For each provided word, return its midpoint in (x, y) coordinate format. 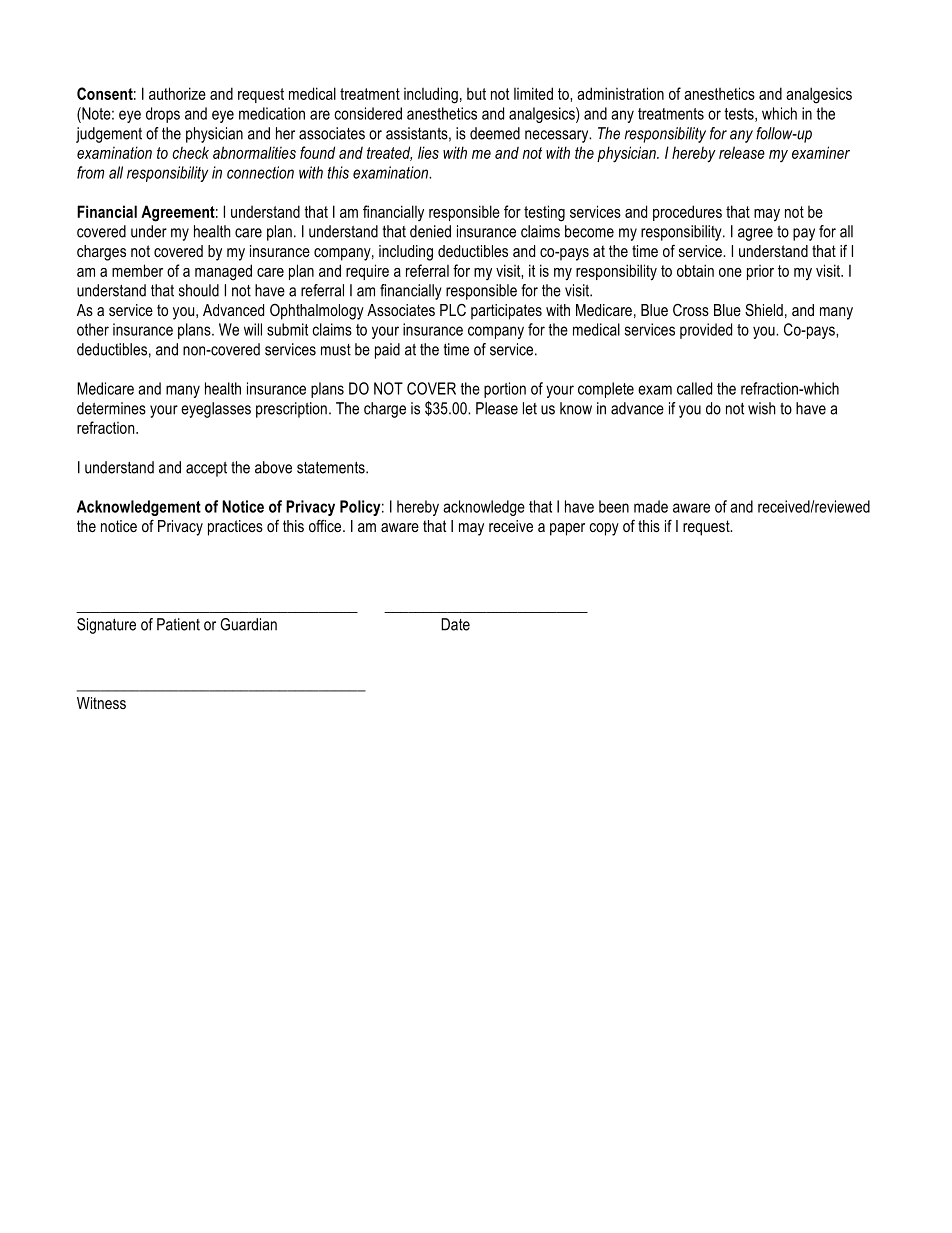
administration (620, 93)
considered (368, 113)
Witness (101, 703)
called (694, 388)
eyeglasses (216, 410)
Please (497, 408)
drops (163, 115)
